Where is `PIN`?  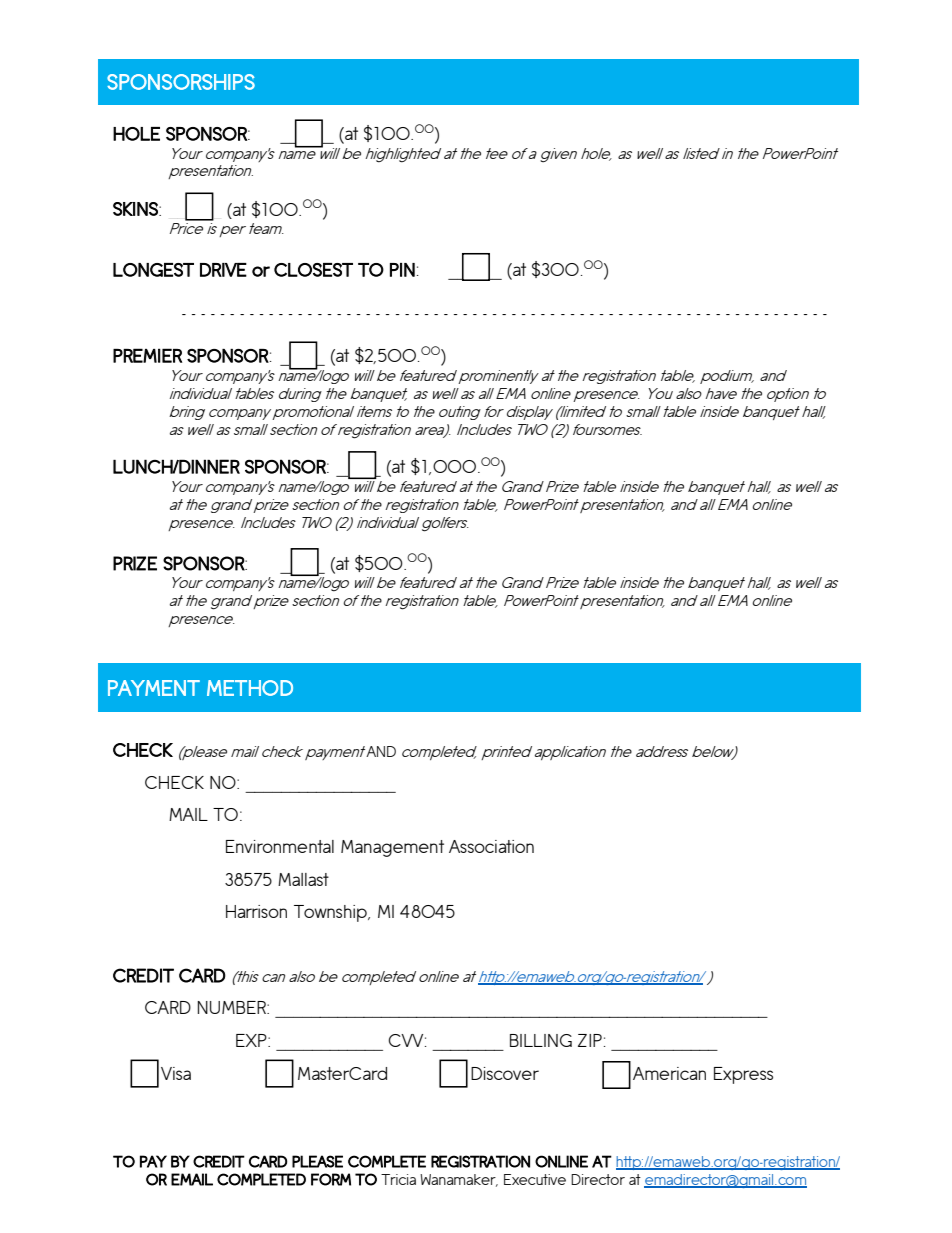
PIN is located at coordinates (402, 270).
